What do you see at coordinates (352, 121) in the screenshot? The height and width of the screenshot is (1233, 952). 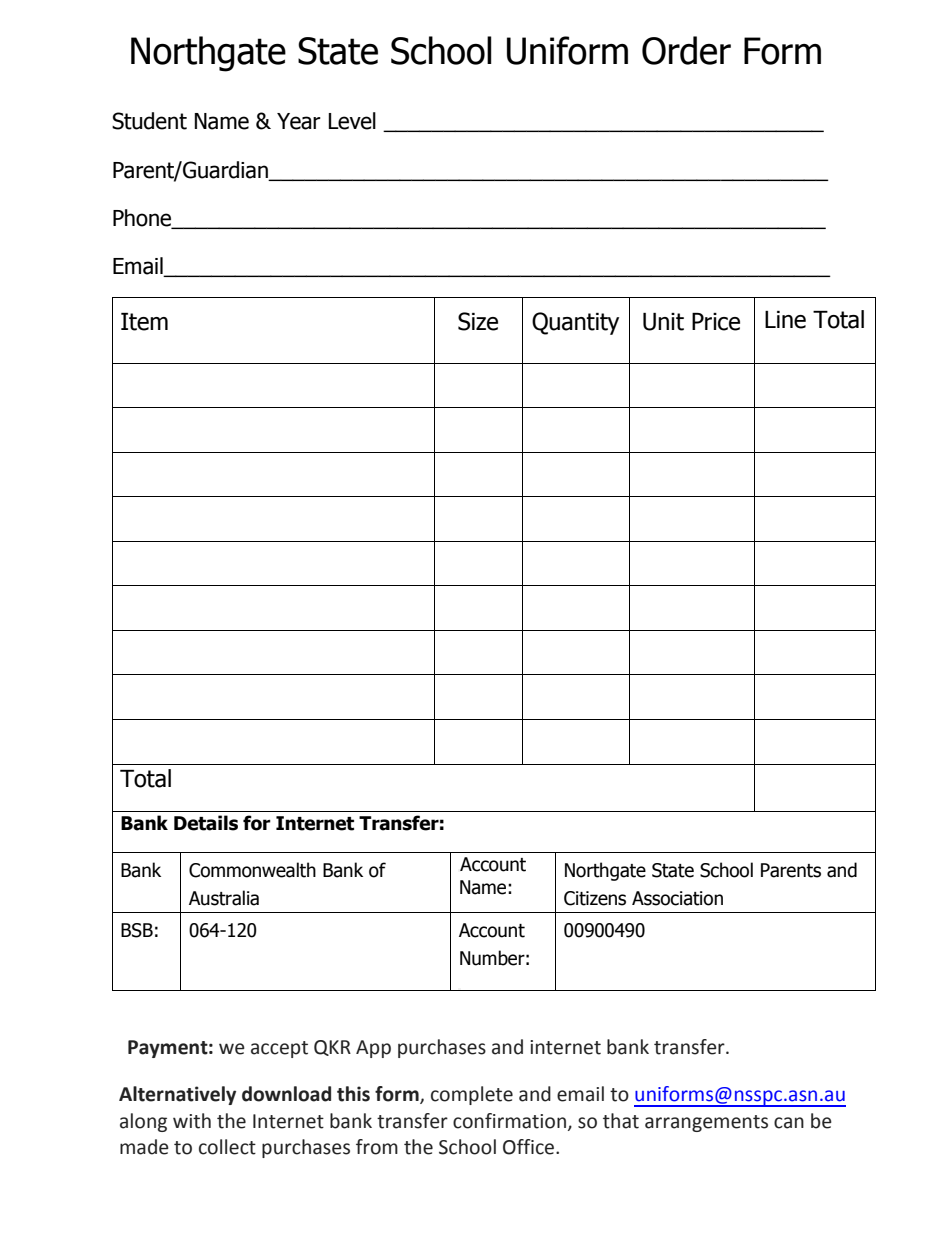 I see `Level` at bounding box center [352, 121].
